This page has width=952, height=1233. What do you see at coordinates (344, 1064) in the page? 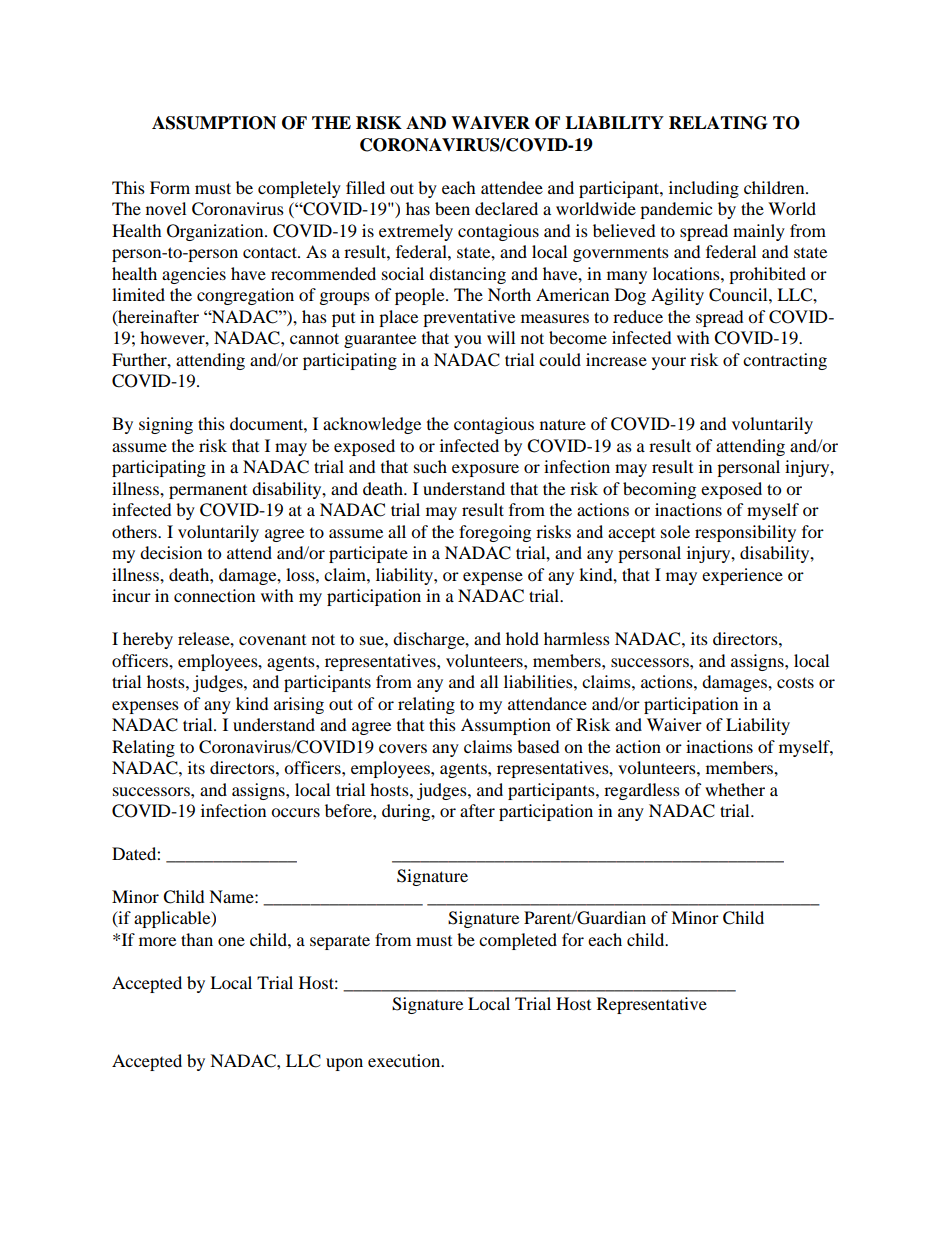
I see `upon` at bounding box center [344, 1064].
